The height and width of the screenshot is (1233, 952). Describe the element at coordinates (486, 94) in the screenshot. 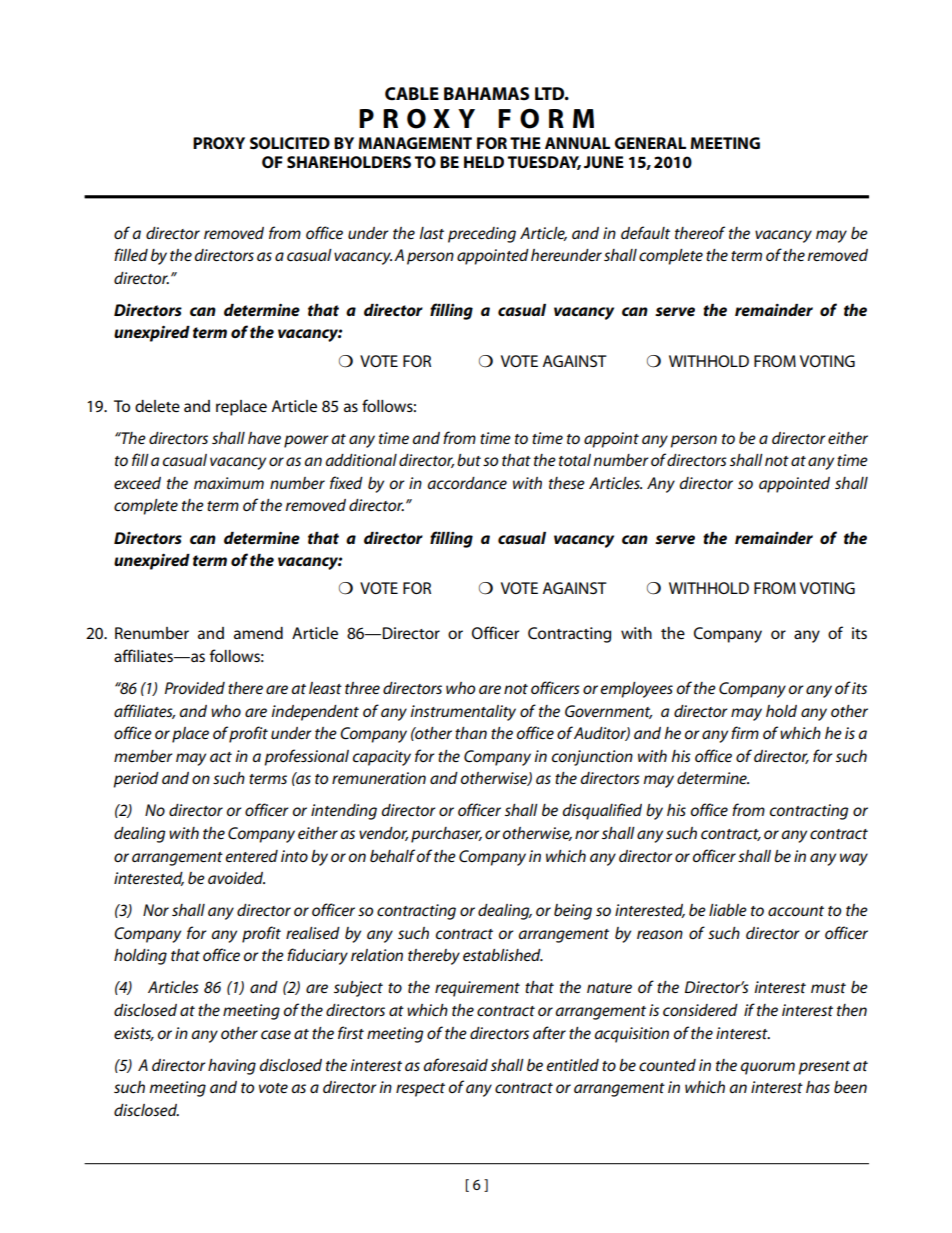

I see `BAHAMAS` at that location.
